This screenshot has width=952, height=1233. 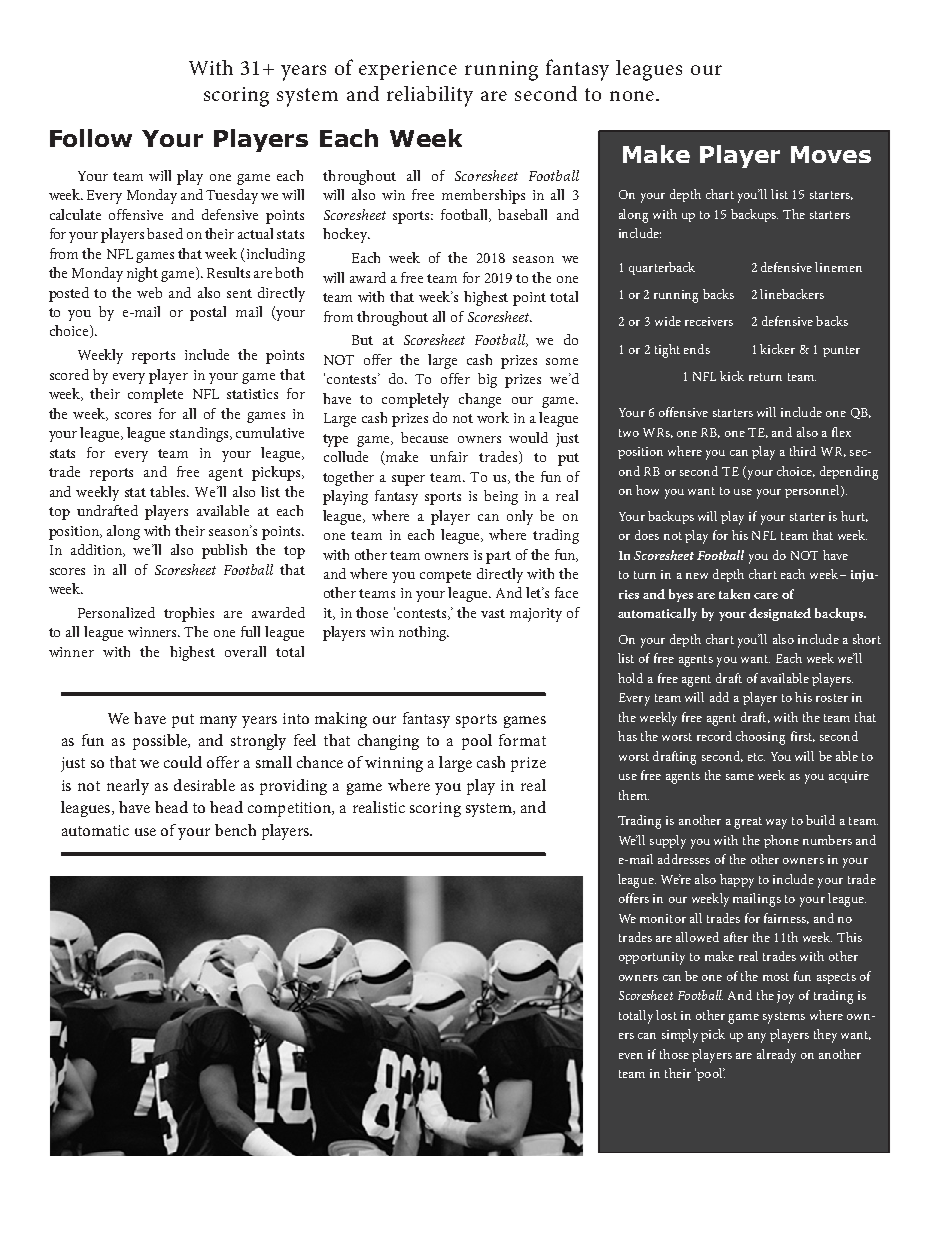 I want to click on even, so click(x=631, y=1056).
